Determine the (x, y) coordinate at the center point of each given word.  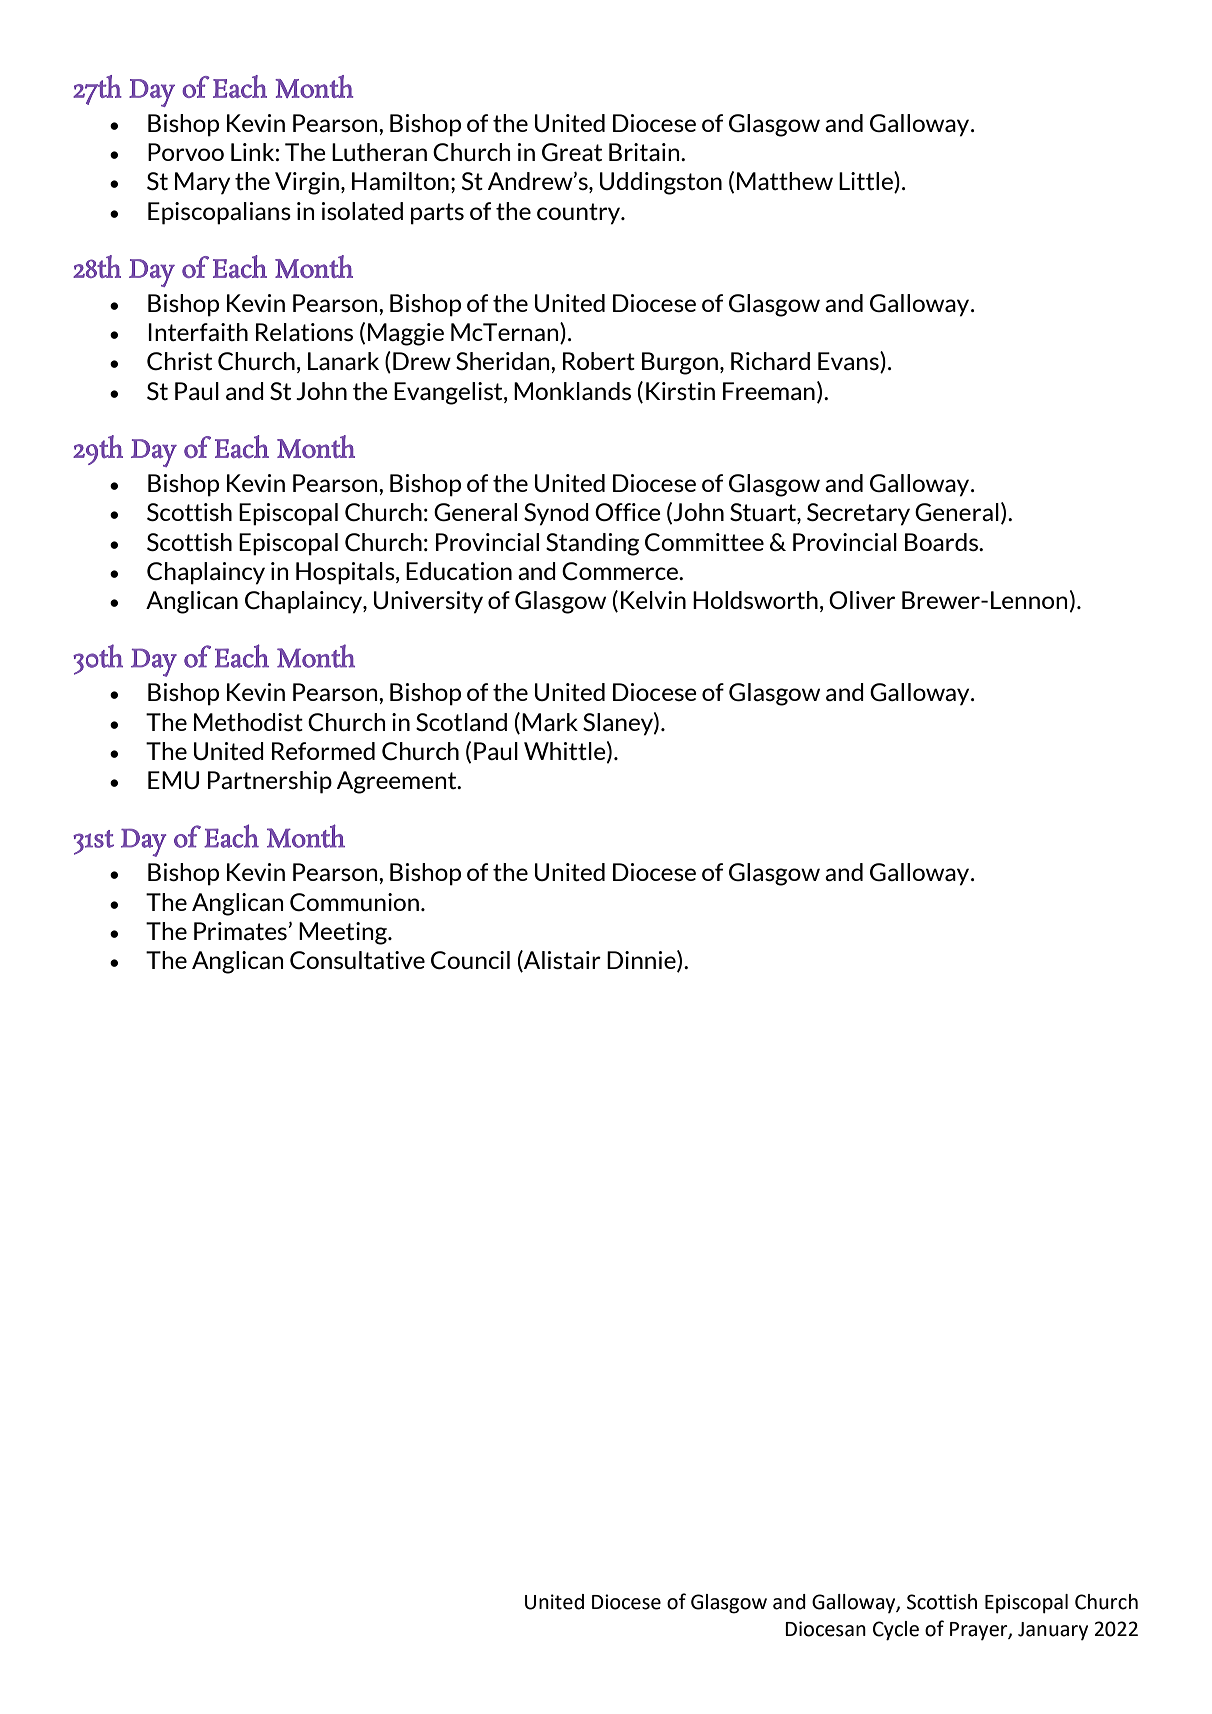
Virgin (307, 183)
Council (470, 960)
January (1053, 1631)
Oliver (862, 600)
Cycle (896, 1631)
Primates (240, 931)
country (580, 214)
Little (867, 182)
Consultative (357, 960)
